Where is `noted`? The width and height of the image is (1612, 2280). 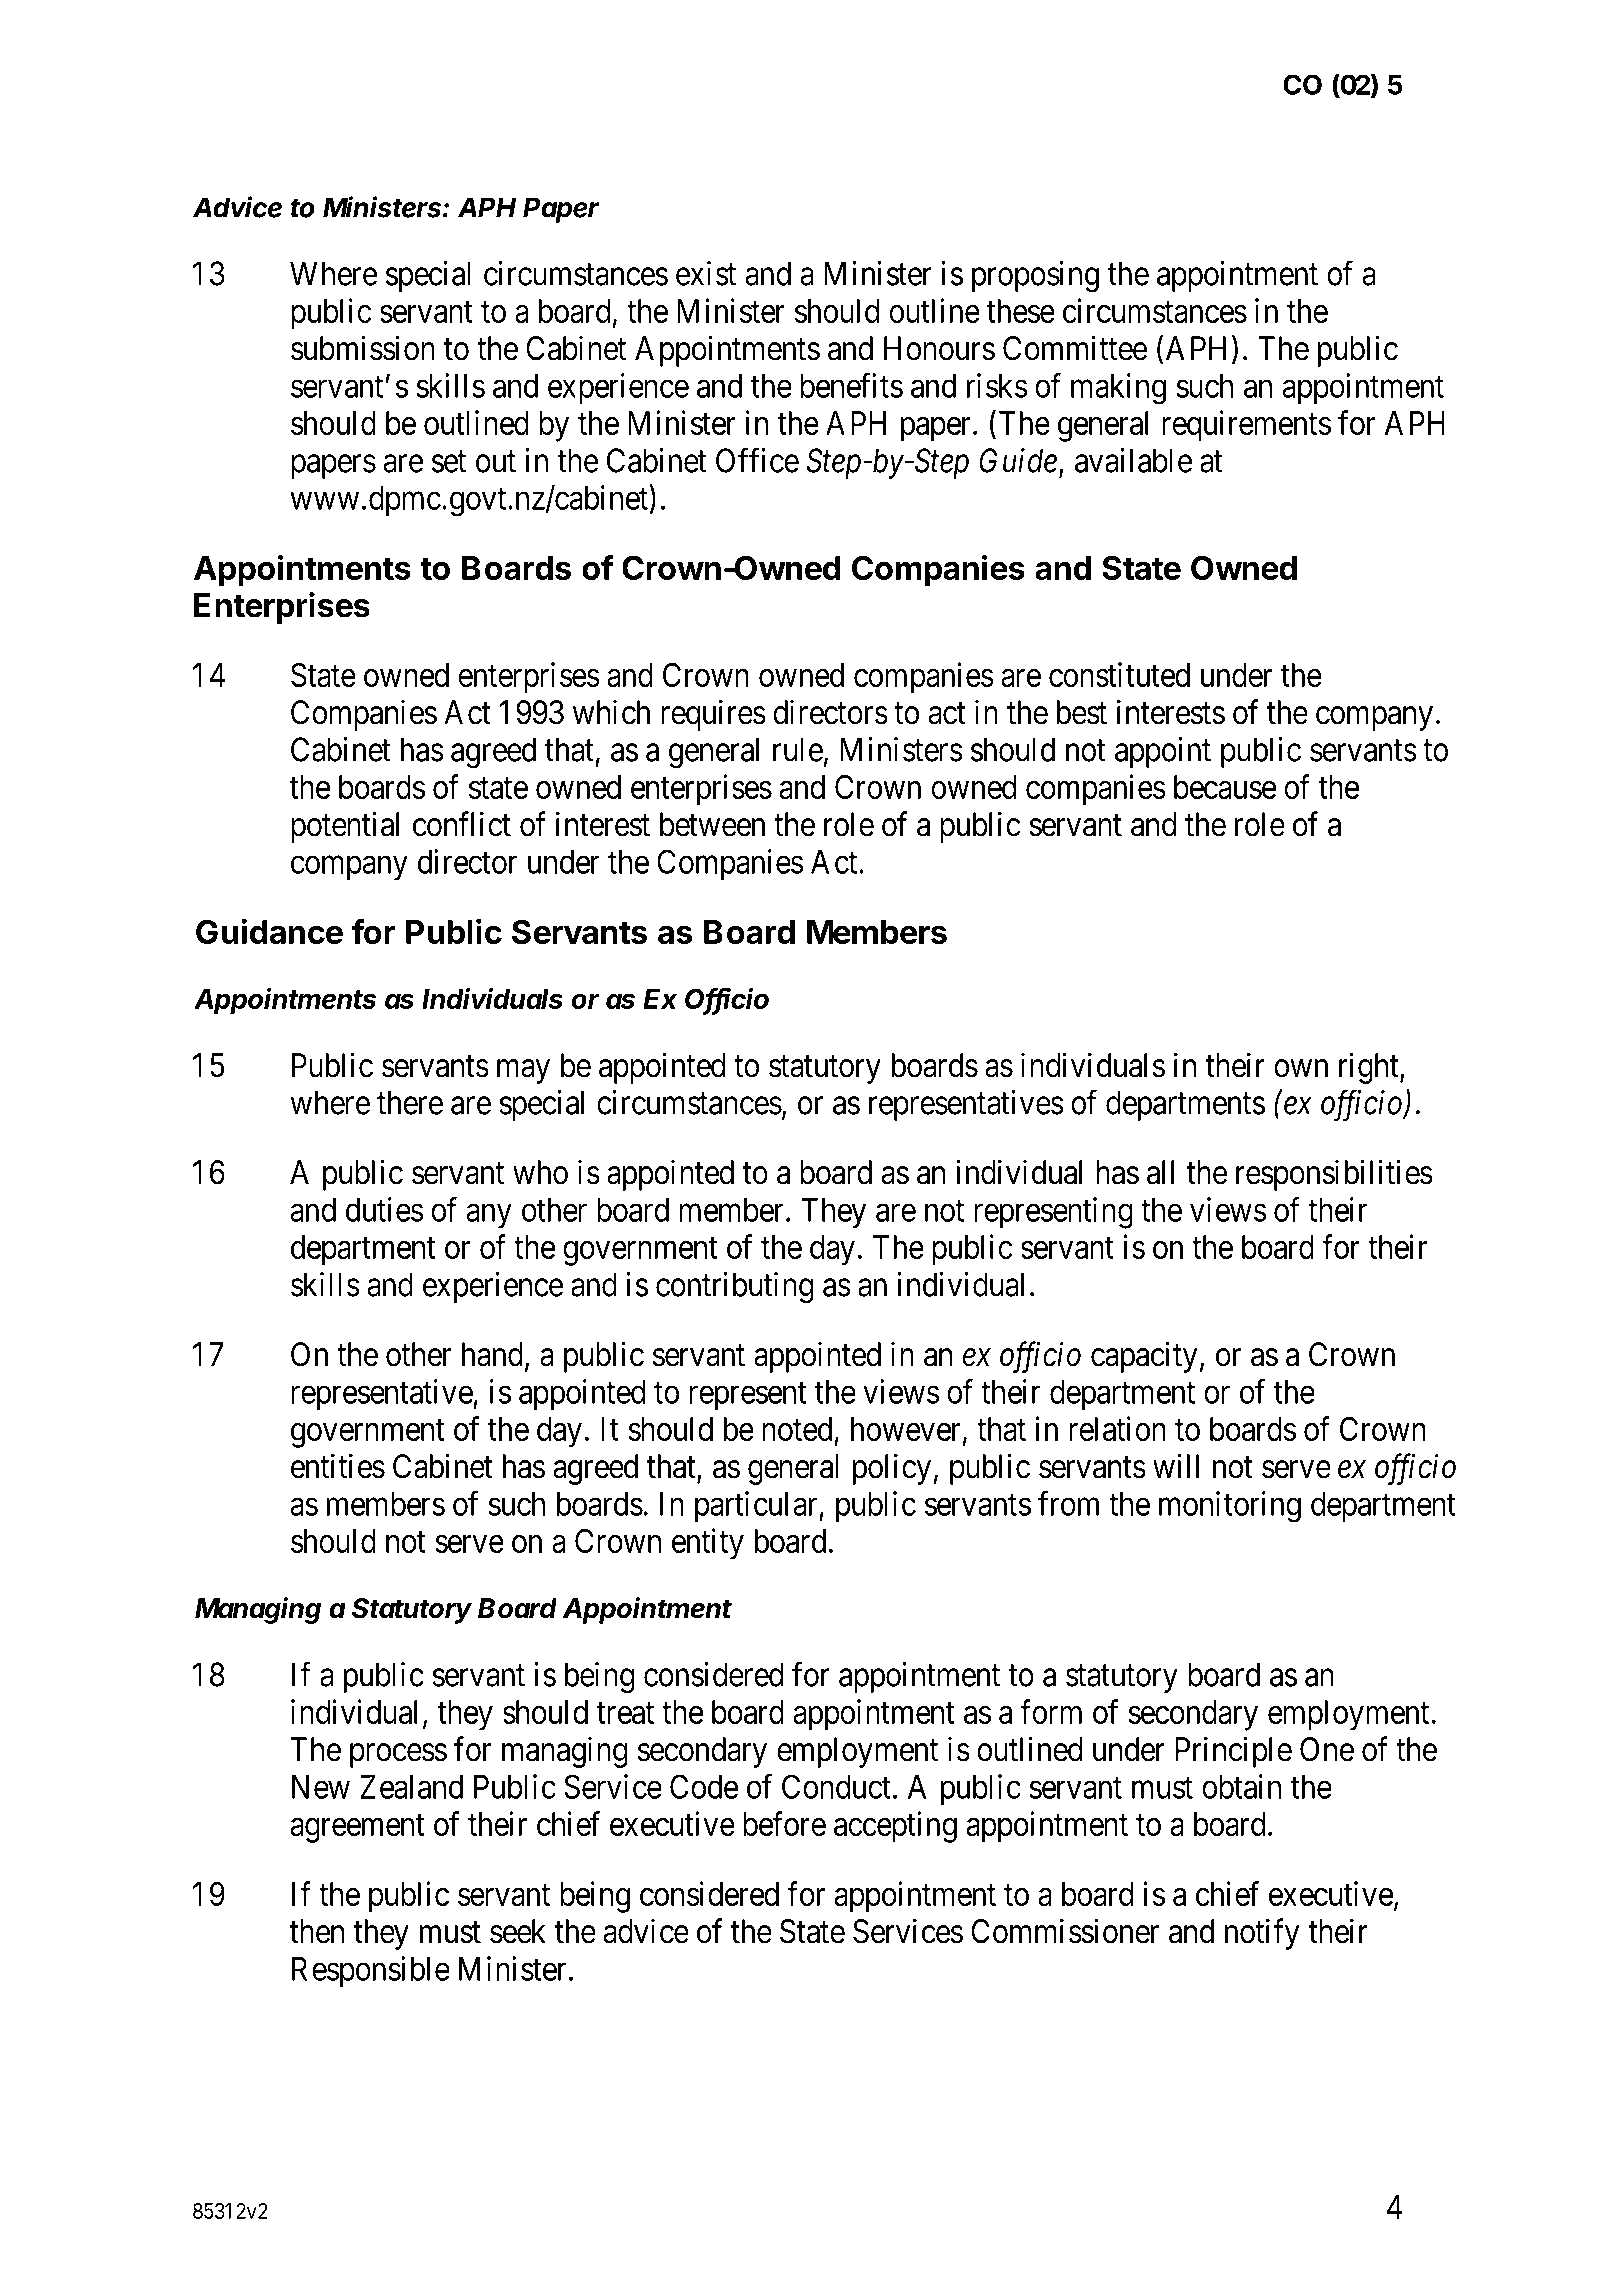 noted is located at coordinates (797, 1429).
